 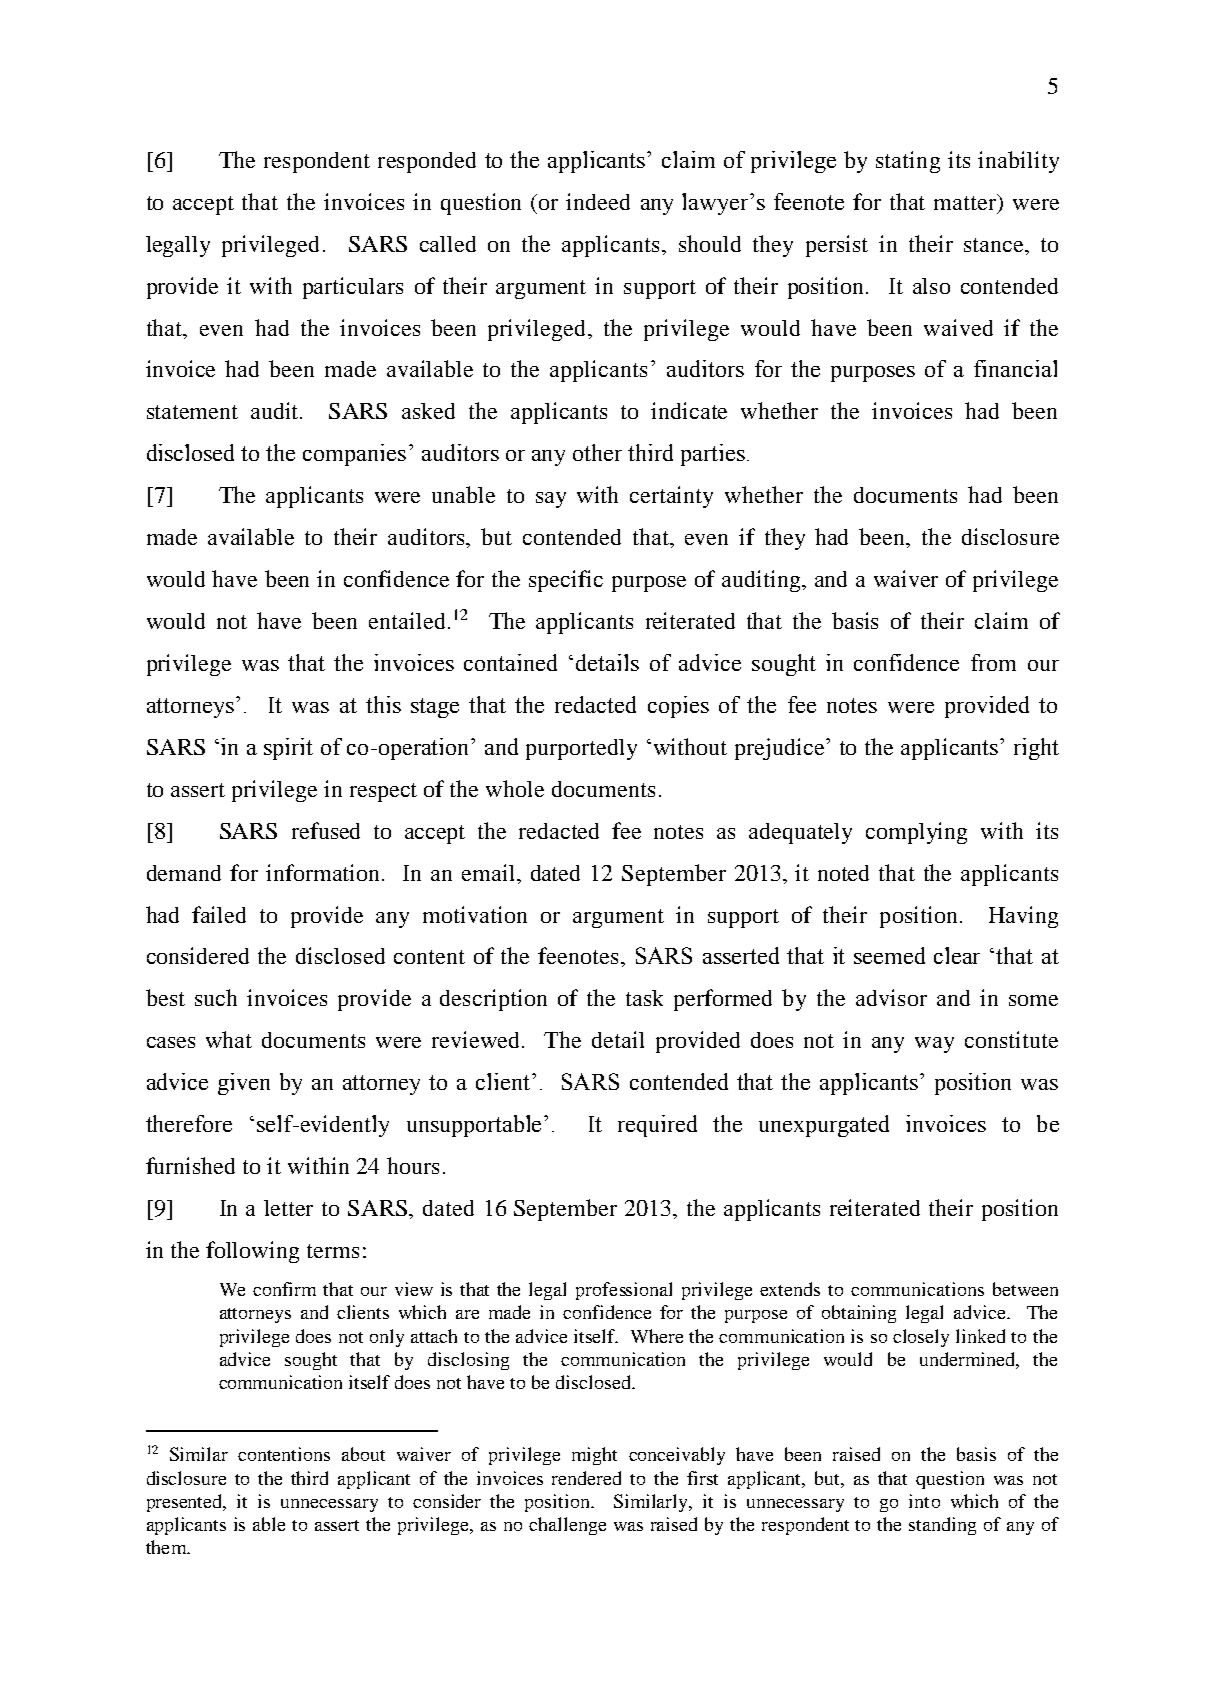 I want to click on into, so click(x=924, y=1501).
